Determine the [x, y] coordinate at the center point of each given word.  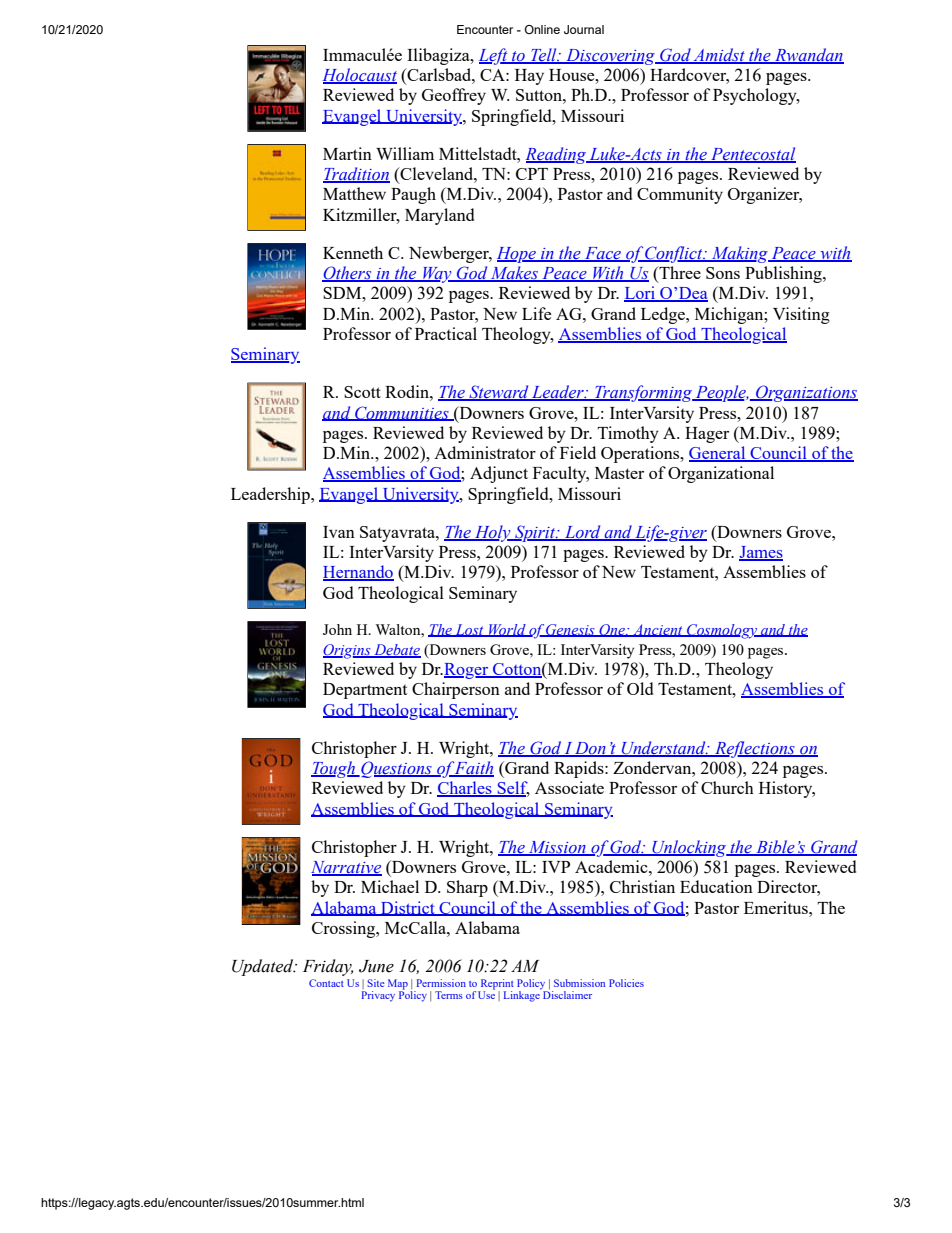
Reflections [755, 749]
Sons [723, 273]
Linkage [522, 995]
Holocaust [360, 76]
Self [512, 789]
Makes [514, 274]
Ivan [339, 532]
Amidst [719, 56]
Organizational [721, 474]
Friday [328, 967]
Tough [334, 769]
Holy [493, 533]
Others [348, 274]
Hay [529, 77]
